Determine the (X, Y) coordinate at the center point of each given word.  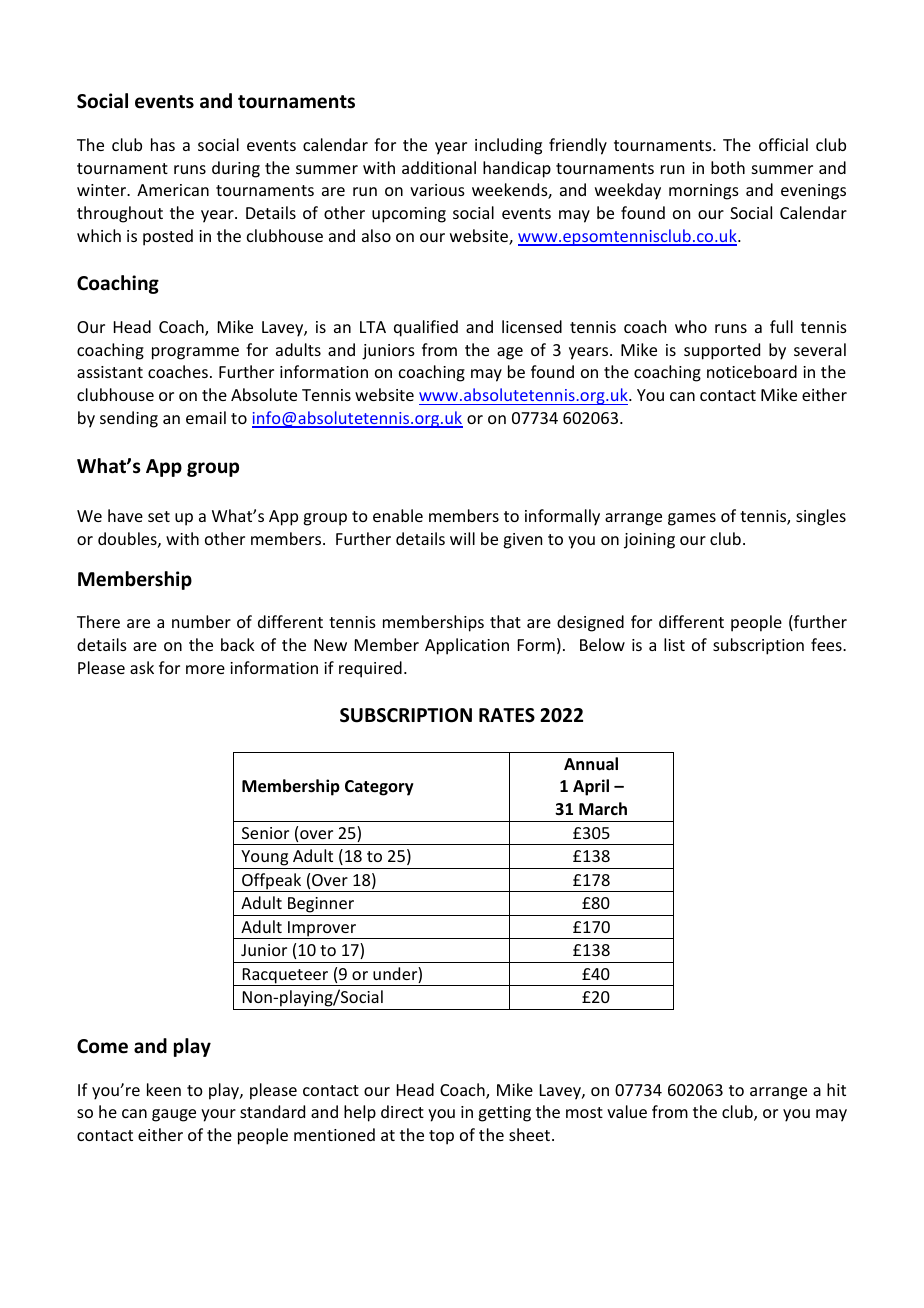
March (603, 808)
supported (722, 351)
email (206, 417)
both (728, 167)
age (510, 353)
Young (264, 858)
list (674, 644)
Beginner (321, 905)
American (173, 190)
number (201, 621)
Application (467, 646)
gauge (174, 1115)
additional (439, 167)
